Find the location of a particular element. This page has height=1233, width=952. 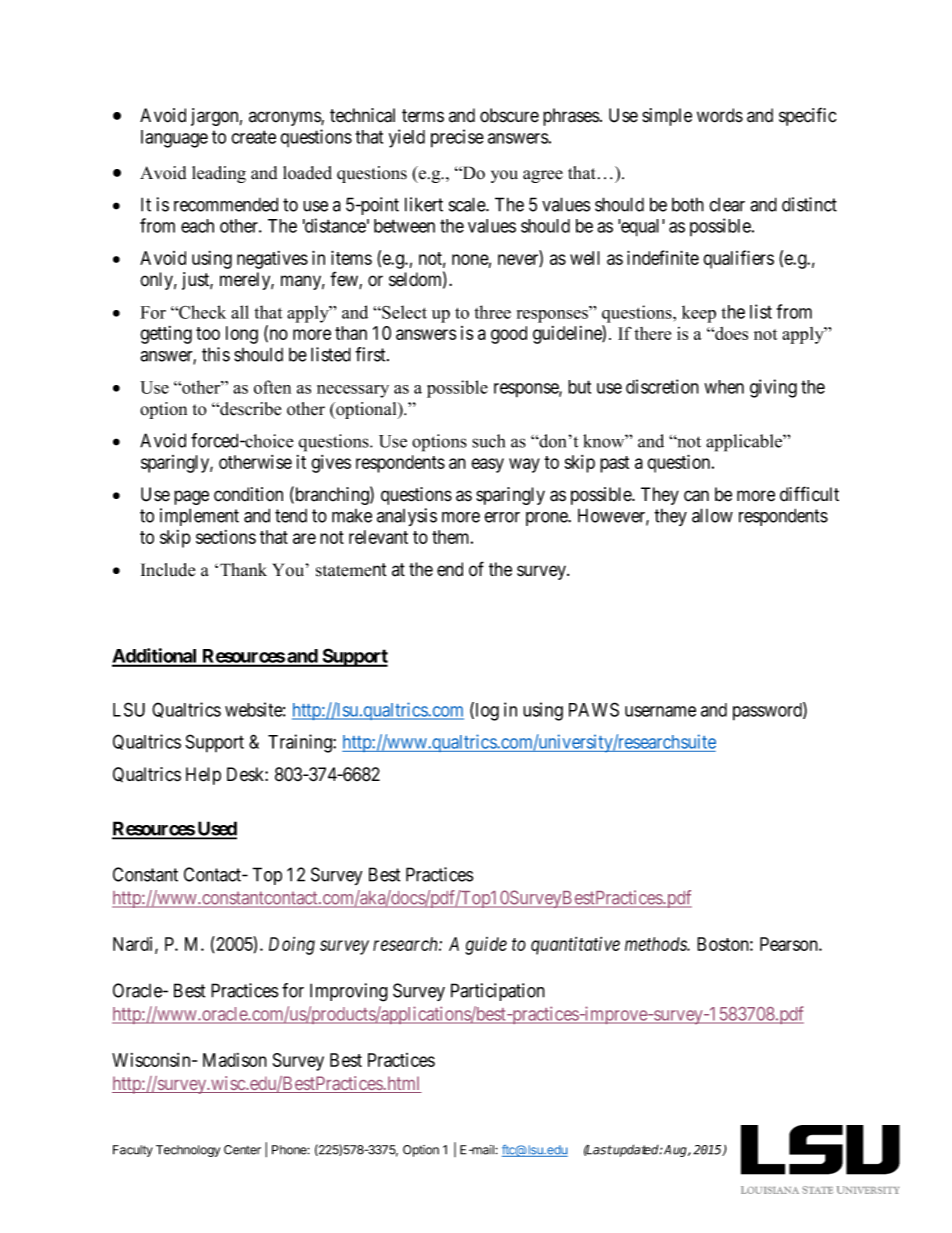

username is located at coordinates (660, 711).
